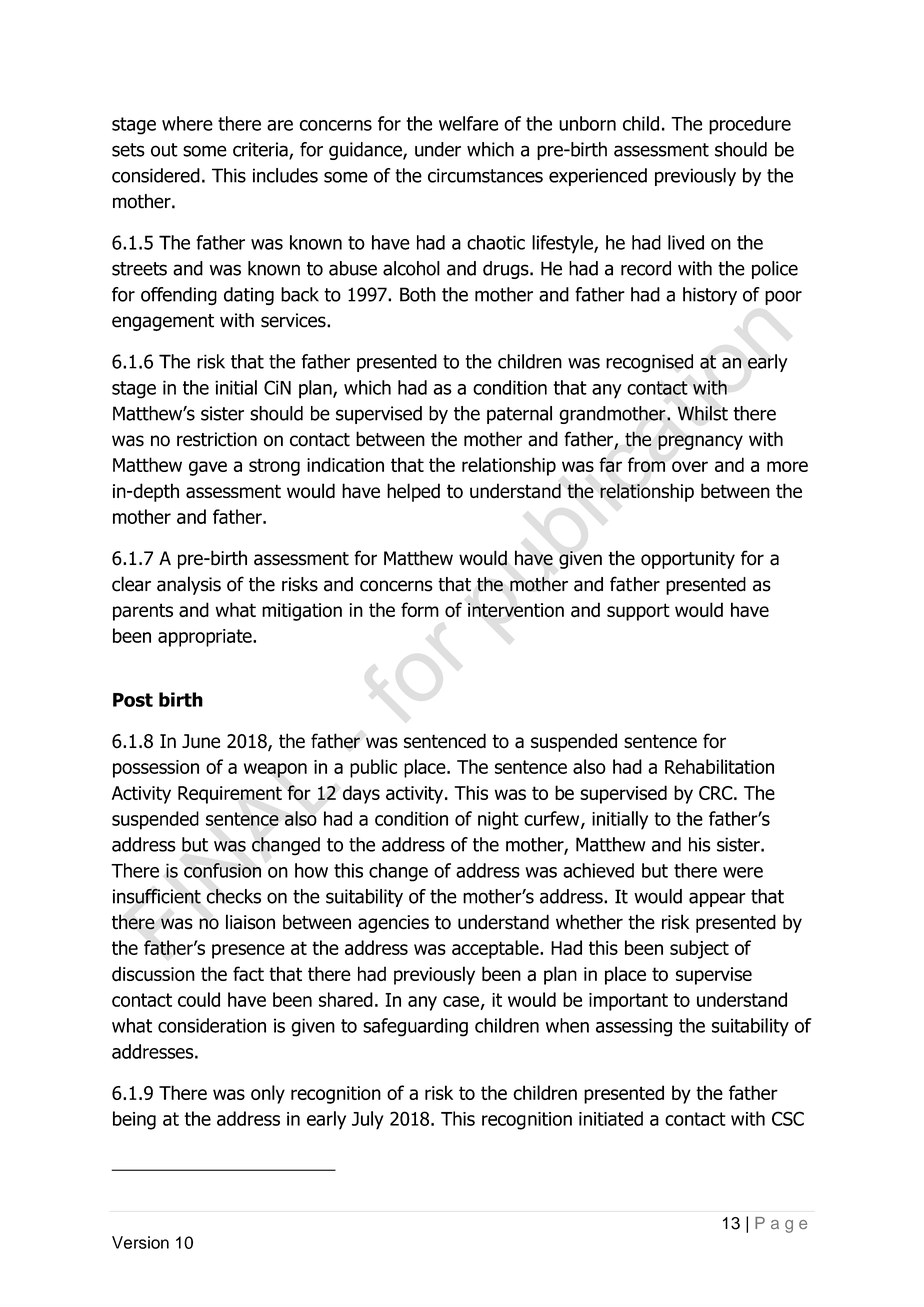 Image resolution: width=924 pixels, height=1307 pixels. Describe the element at coordinates (719, 766) in the document. I see `Rehabilitation` at that location.
